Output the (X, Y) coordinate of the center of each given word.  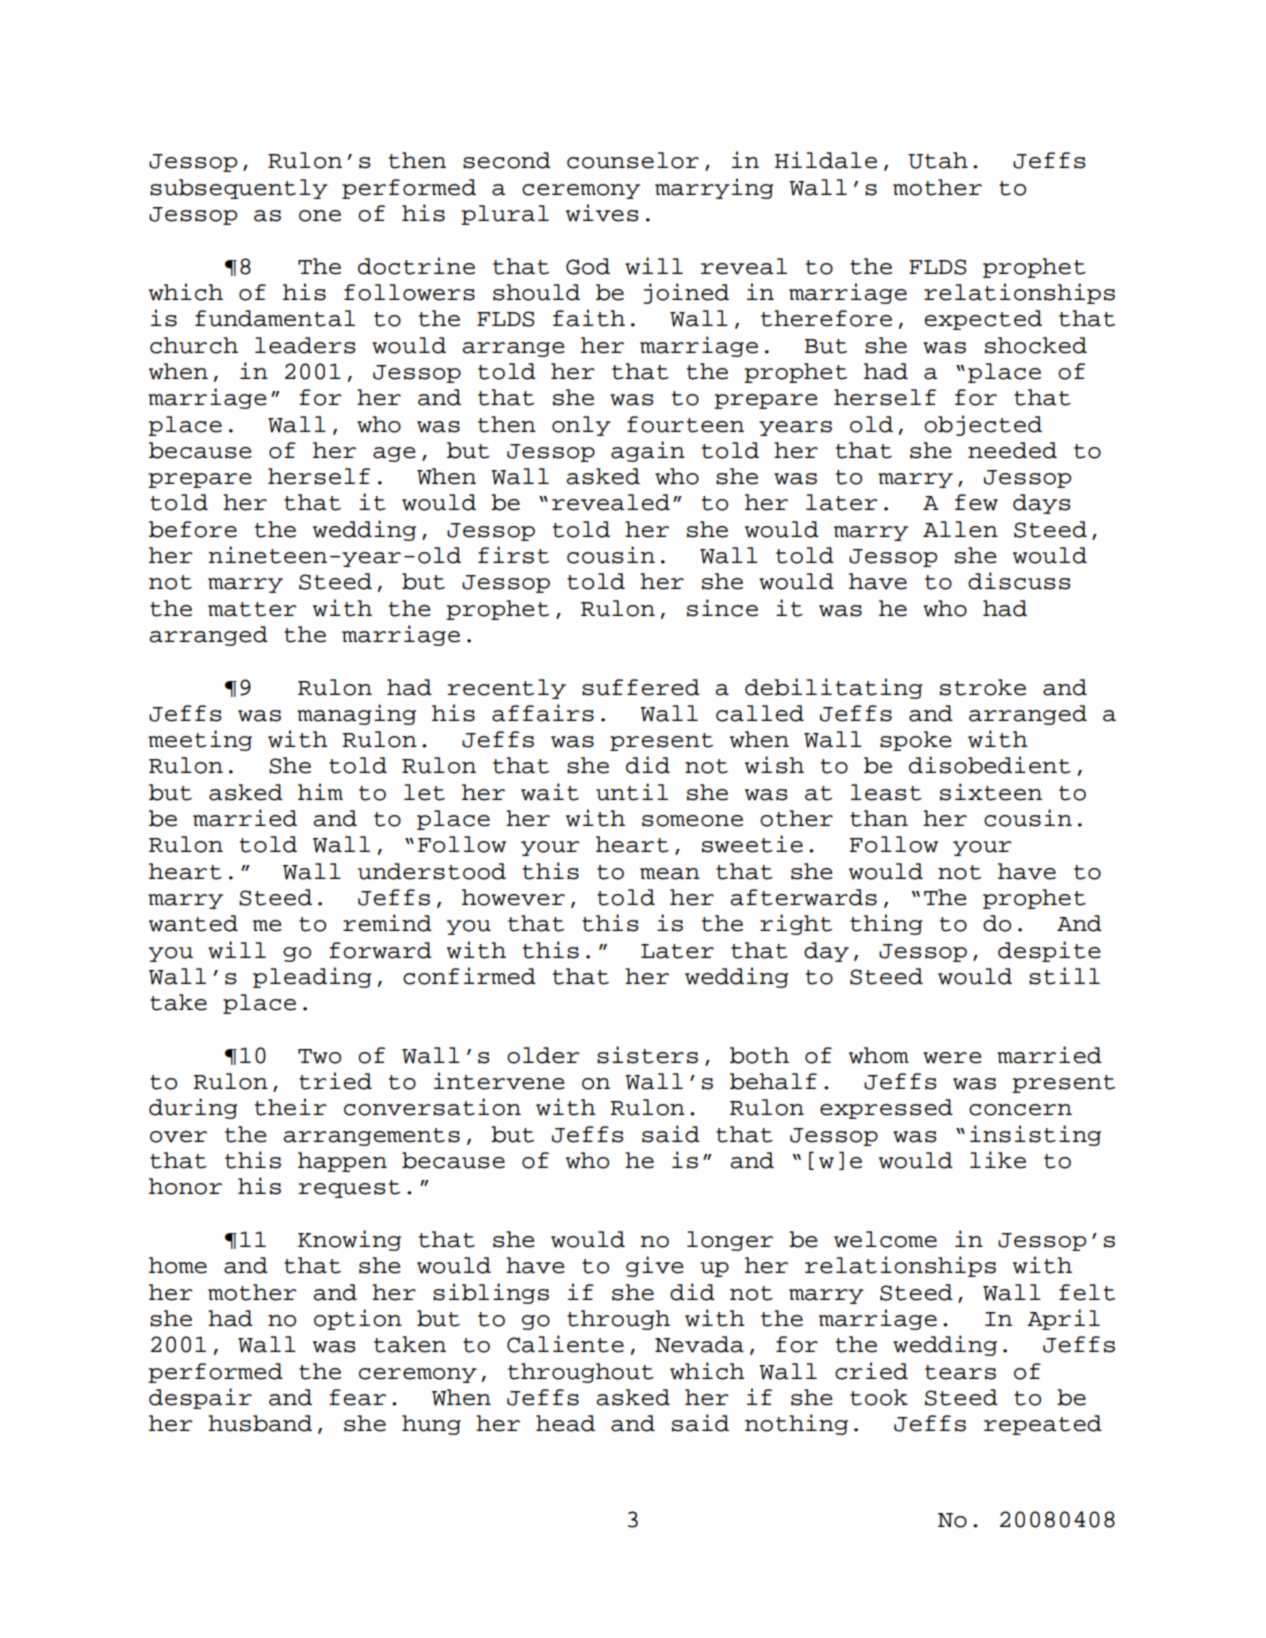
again (648, 451)
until (632, 792)
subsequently (239, 189)
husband (260, 1423)
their (291, 1107)
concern (1020, 1110)
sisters (647, 1055)
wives (602, 213)
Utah (938, 160)
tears (960, 1372)
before (193, 529)
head (565, 1423)
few (976, 502)
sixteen (991, 792)
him (320, 791)
